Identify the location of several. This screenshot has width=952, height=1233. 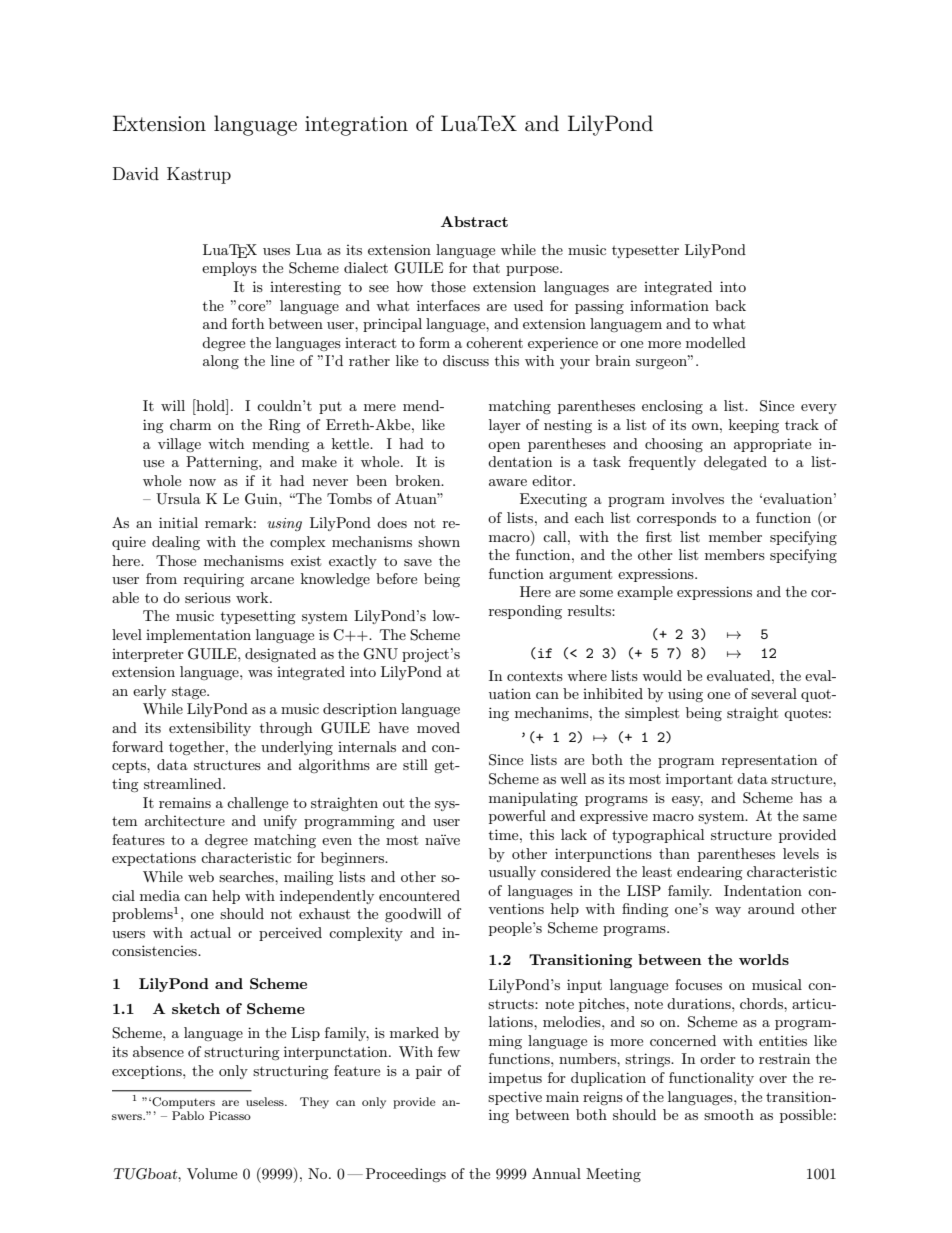
(774, 693).
